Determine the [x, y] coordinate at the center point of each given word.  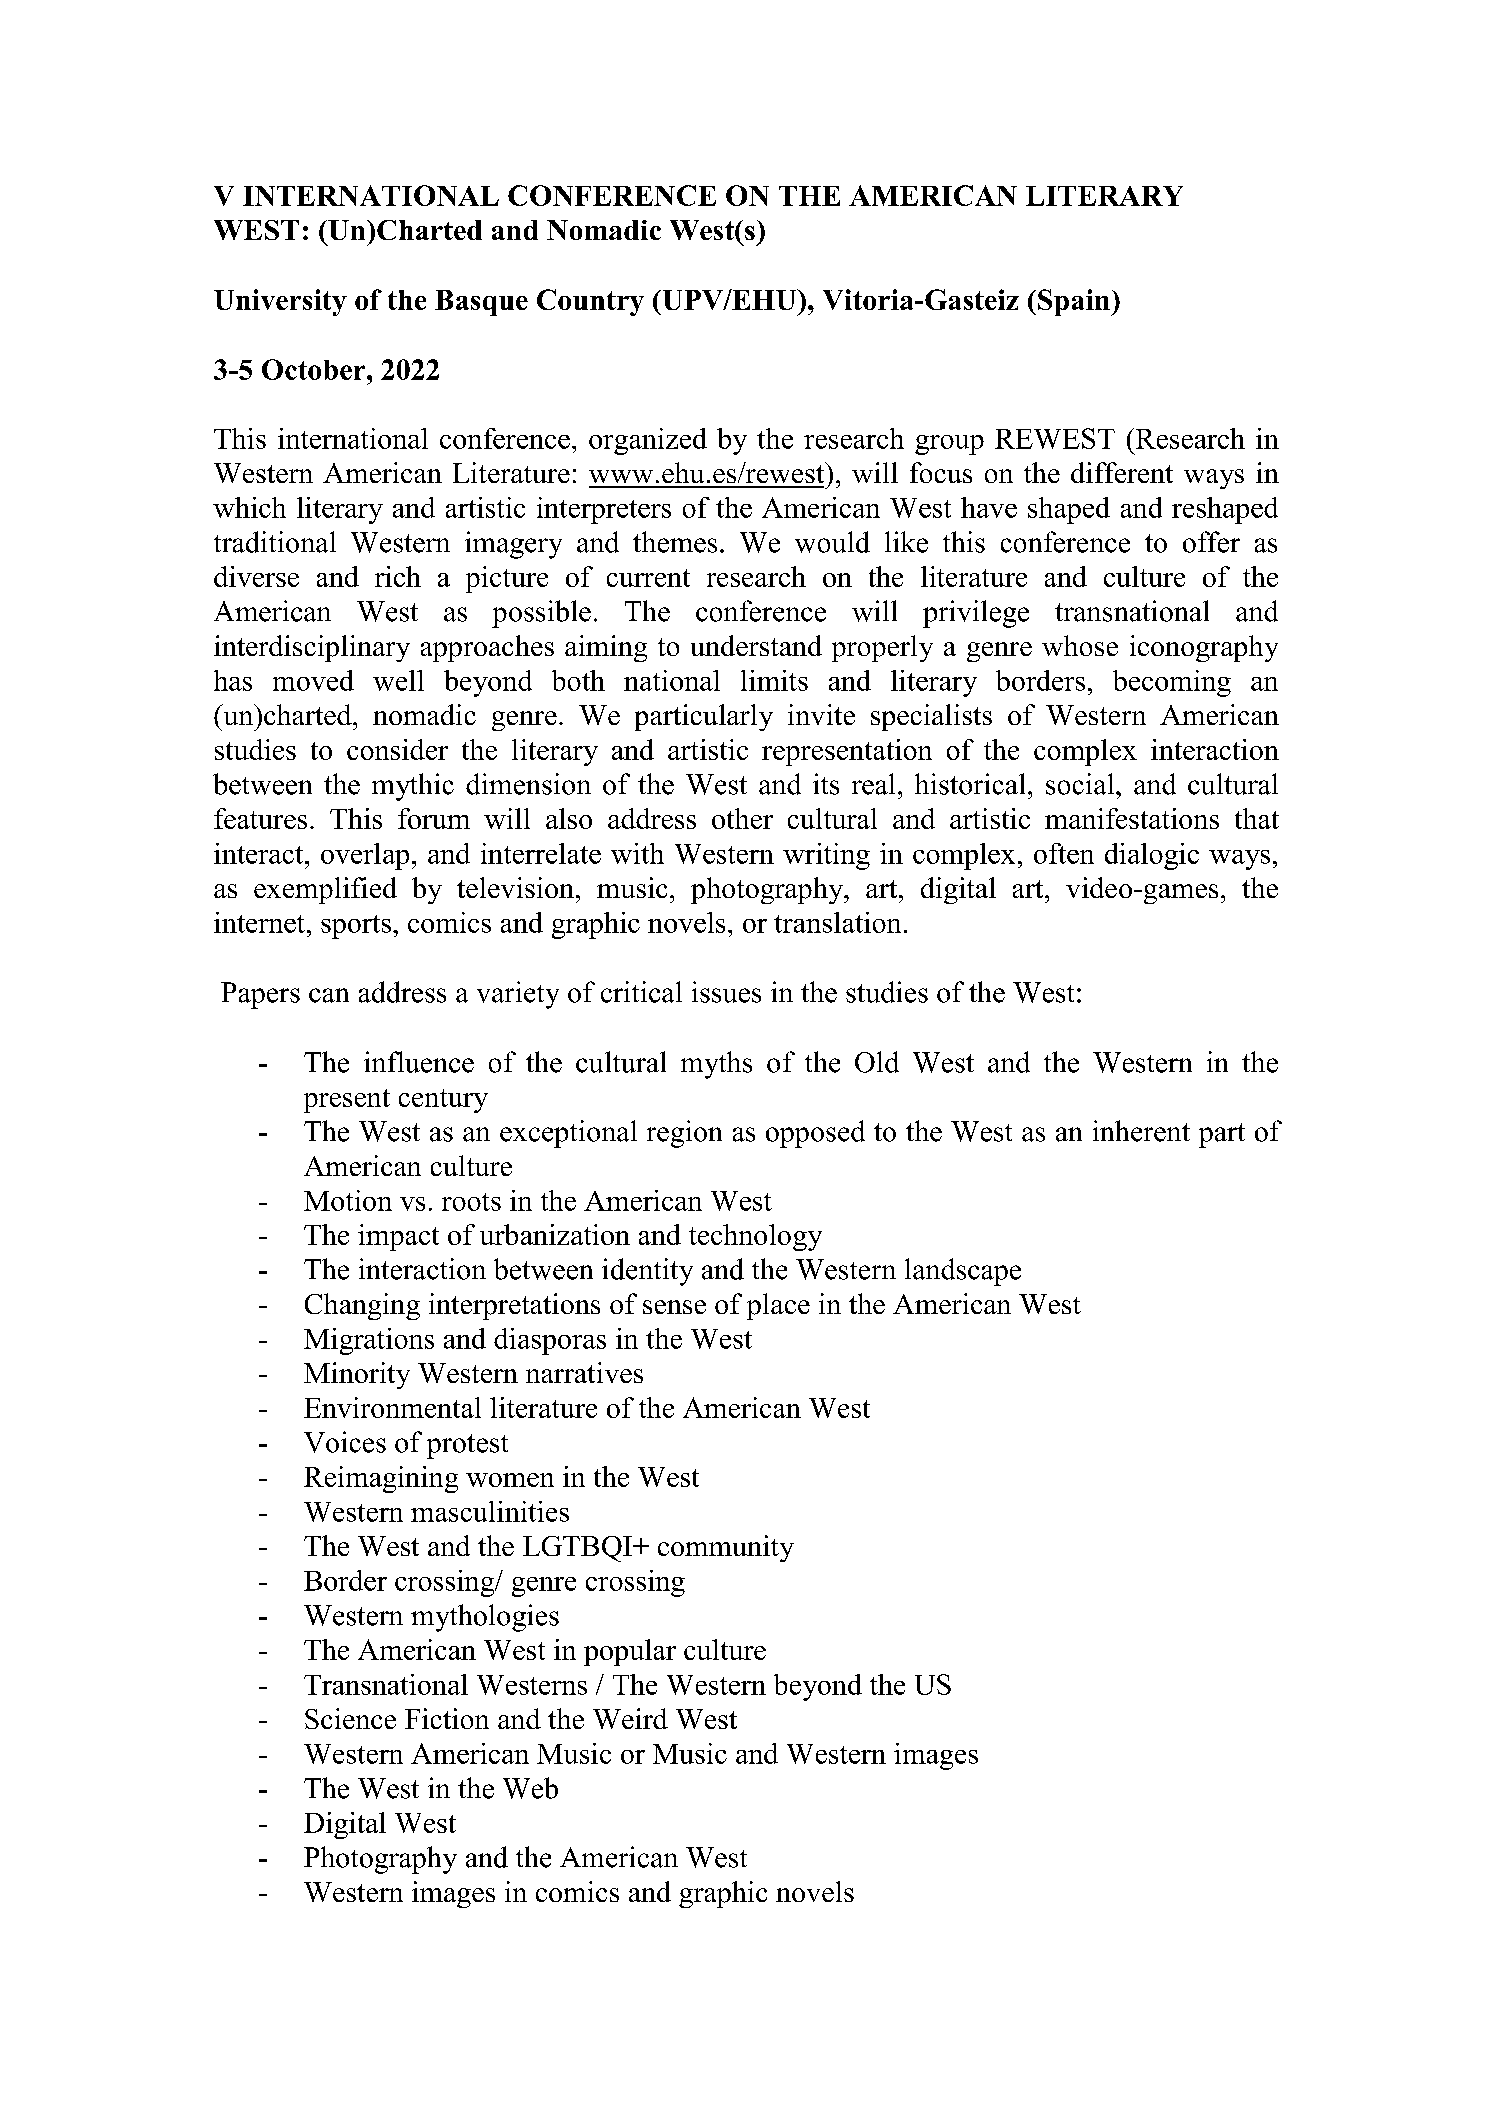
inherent [1141, 1131]
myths [716, 1065]
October [315, 369]
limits [774, 680]
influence [419, 1062]
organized [648, 441]
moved [313, 680]
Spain [1075, 302]
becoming [1172, 683]
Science [350, 1718]
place [778, 1306]
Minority [357, 1375]
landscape [963, 1272]
